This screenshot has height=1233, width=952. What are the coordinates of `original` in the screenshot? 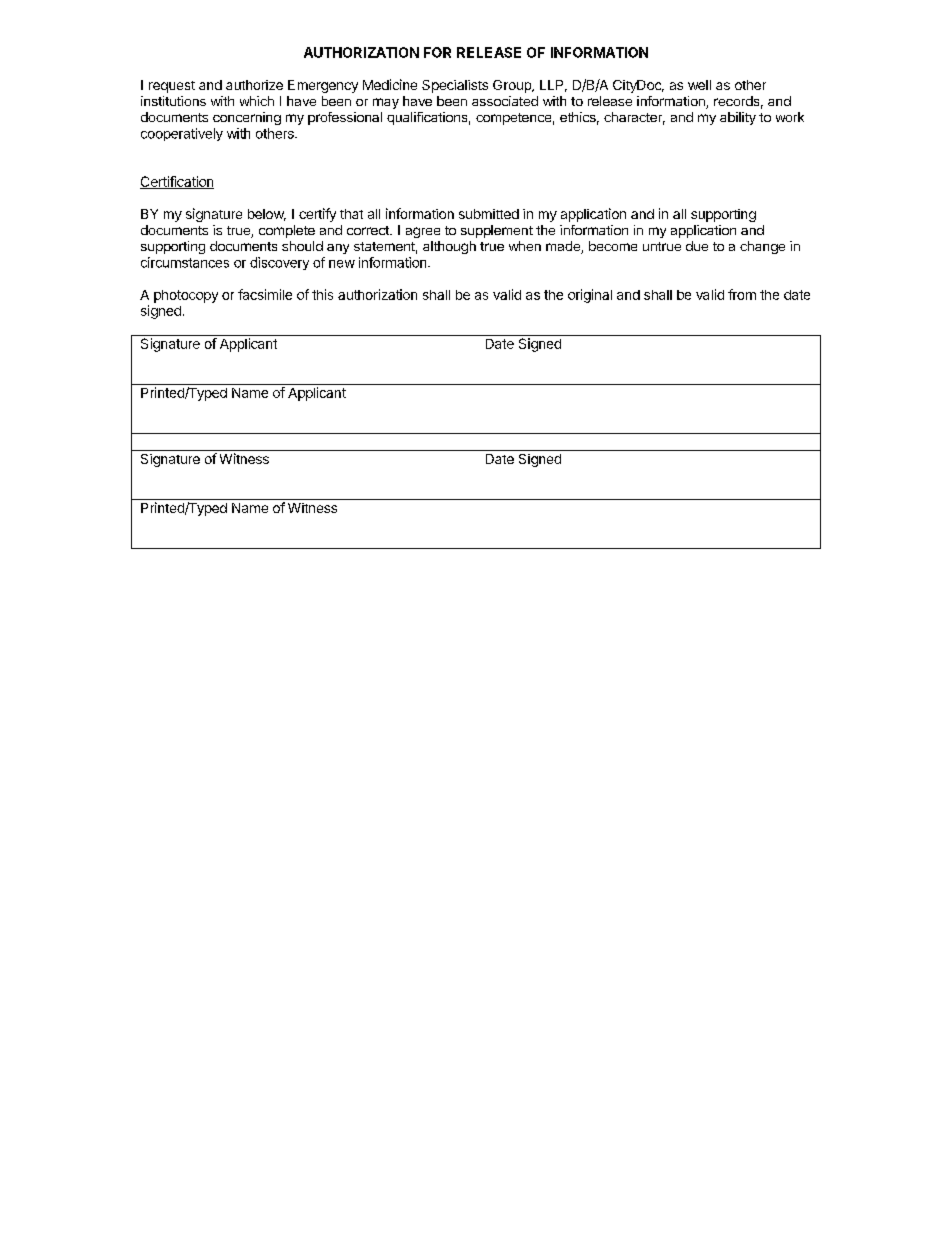 It's located at (590, 296).
